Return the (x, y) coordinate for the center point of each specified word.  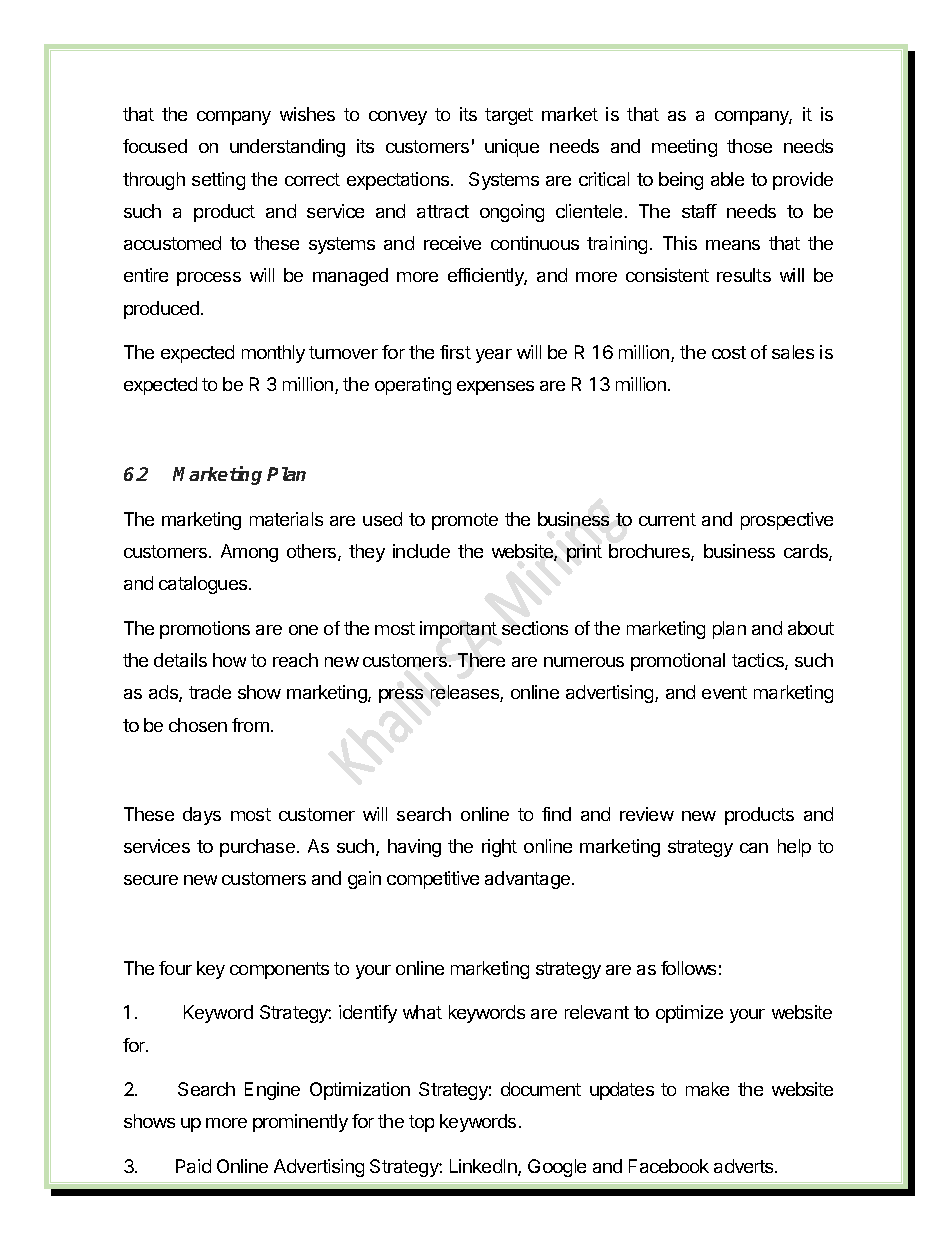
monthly (273, 354)
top (421, 1123)
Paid (193, 1166)
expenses (495, 388)
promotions (205, 630)
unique (512, 148)
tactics (759, 661)
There (481, 660)
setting (218, 181)
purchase (257, 848)
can (754, 848)
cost (729, 352)
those (749, 146)
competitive (433, 880)
